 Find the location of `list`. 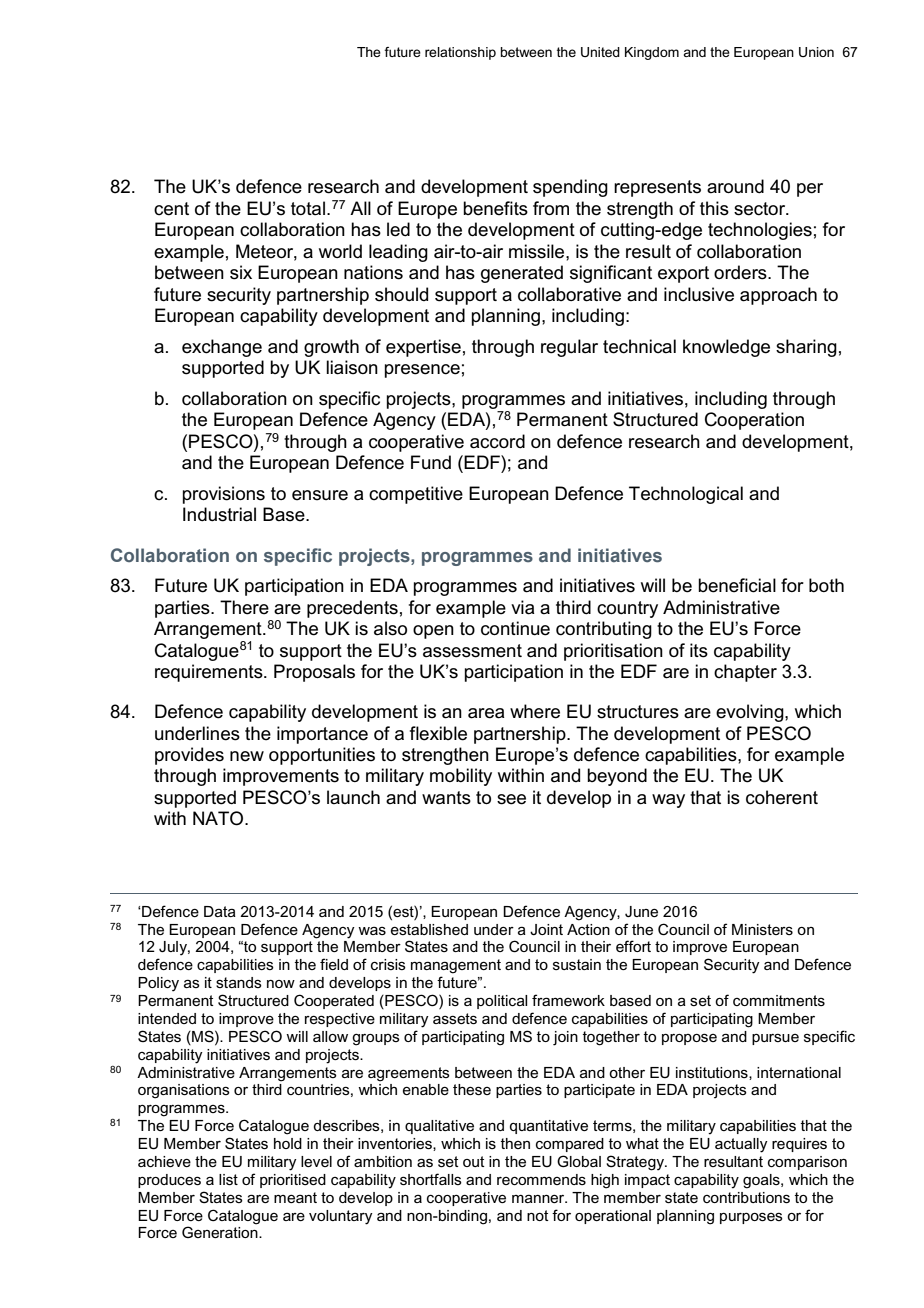

list is located at coordinates (228, 1179).
